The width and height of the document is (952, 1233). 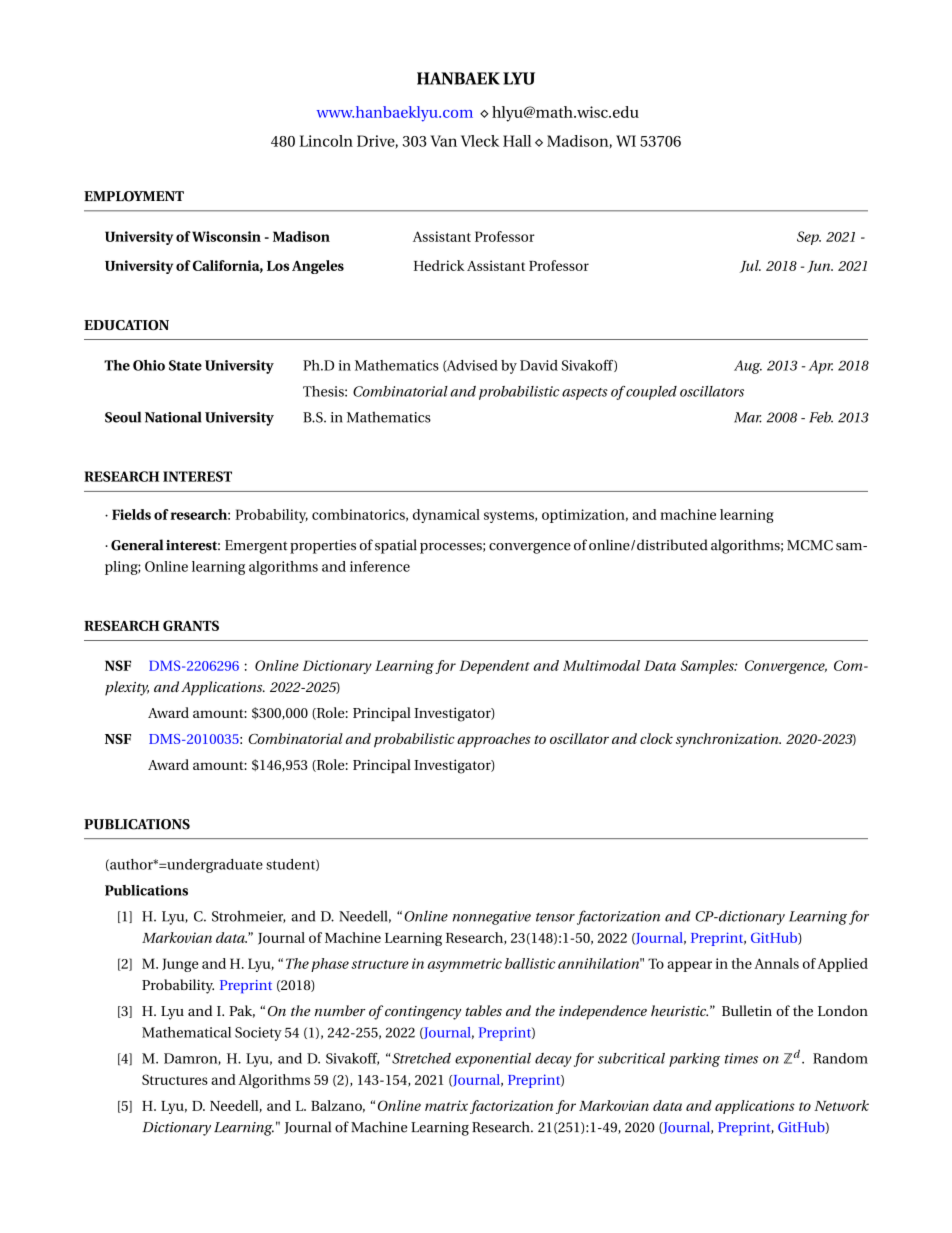 What do you see at coordinates (809, 238) in the document?
I see `Sep` at bounding box center [809, 238].
